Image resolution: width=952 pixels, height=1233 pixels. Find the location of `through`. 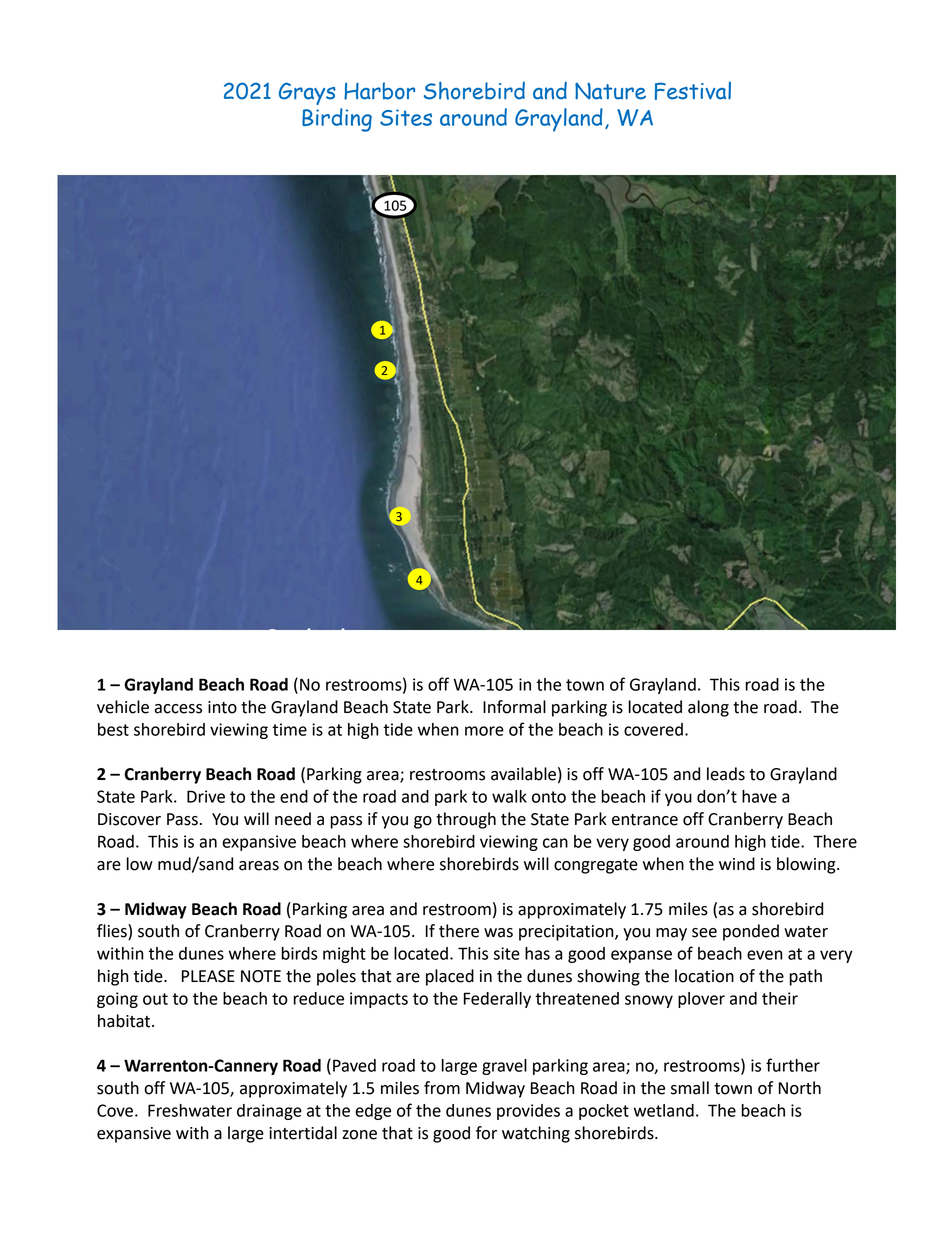

through is located at coordinates (466, 820).
